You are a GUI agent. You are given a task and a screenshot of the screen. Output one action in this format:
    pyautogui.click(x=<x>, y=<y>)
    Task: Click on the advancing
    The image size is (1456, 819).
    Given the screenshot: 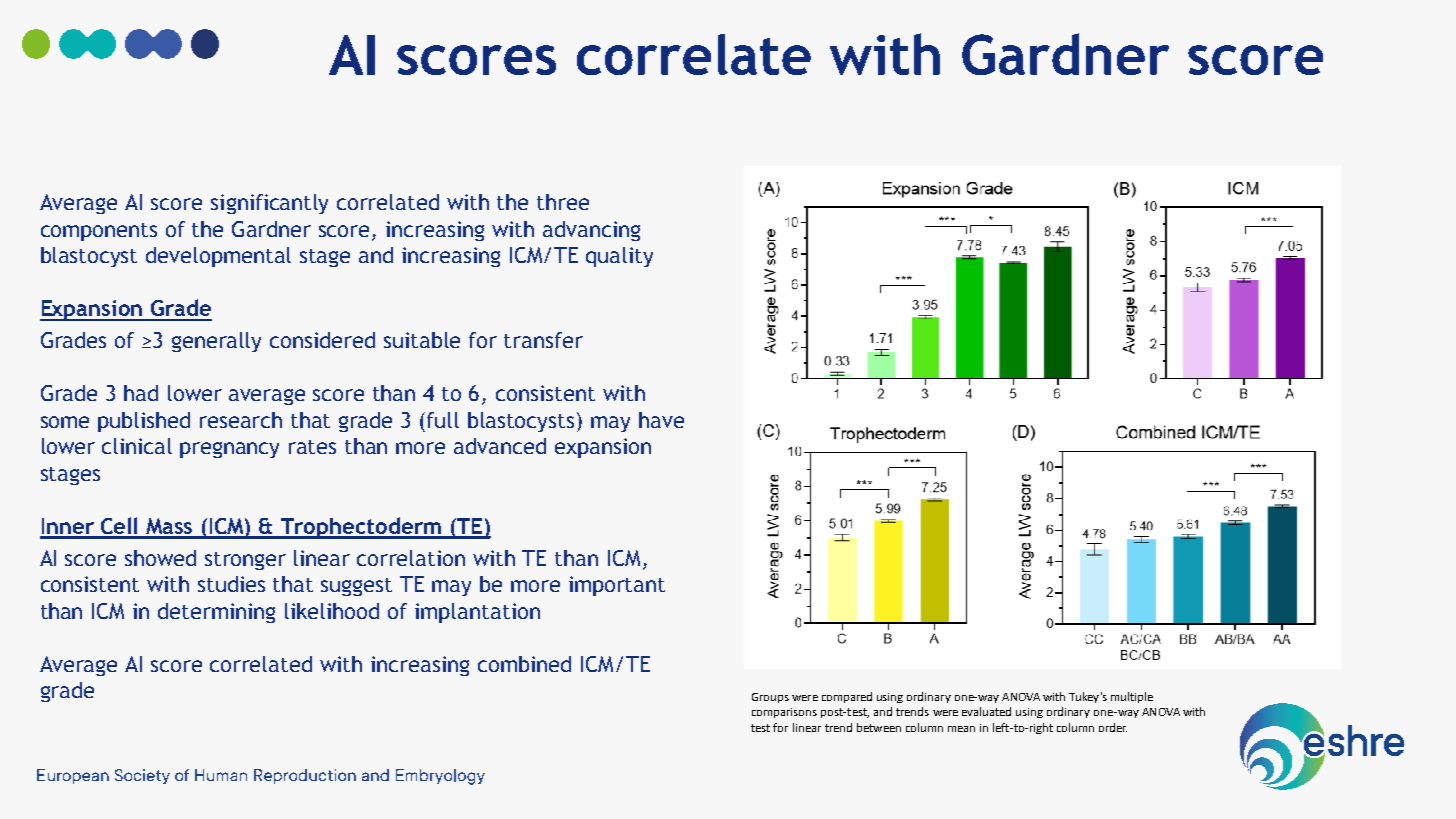 What is the action you would take?
    pyautogui.click(x=591, y=231)
